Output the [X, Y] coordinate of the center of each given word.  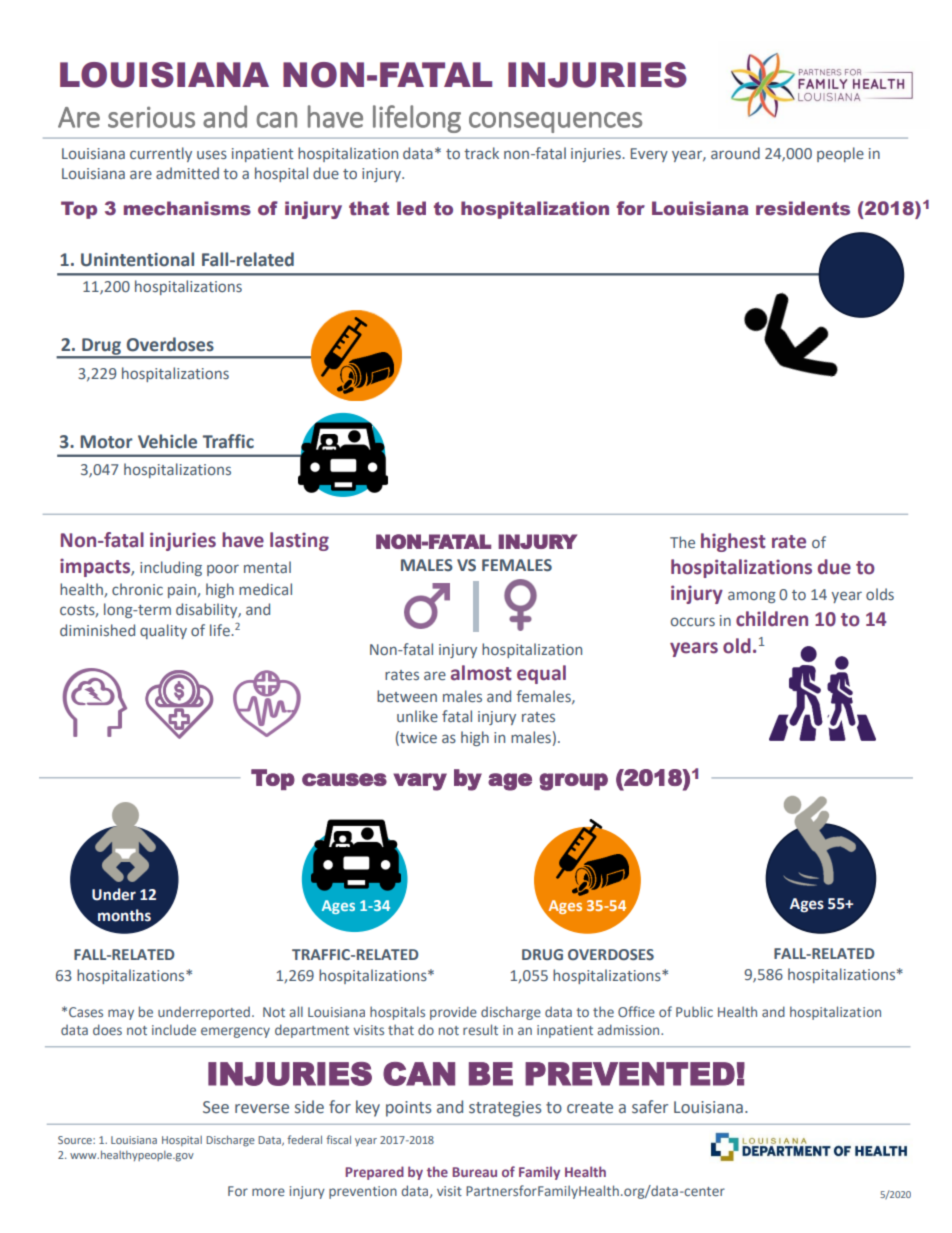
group [573, 782]
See [216, 1107]
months [124, 915]
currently [161, 154]
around [735, 153]
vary [420, 782]
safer [650, 1107]
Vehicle [167, 441]
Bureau [474, 1172]
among [752, 597]
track [481, 153]
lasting [299, 541]
